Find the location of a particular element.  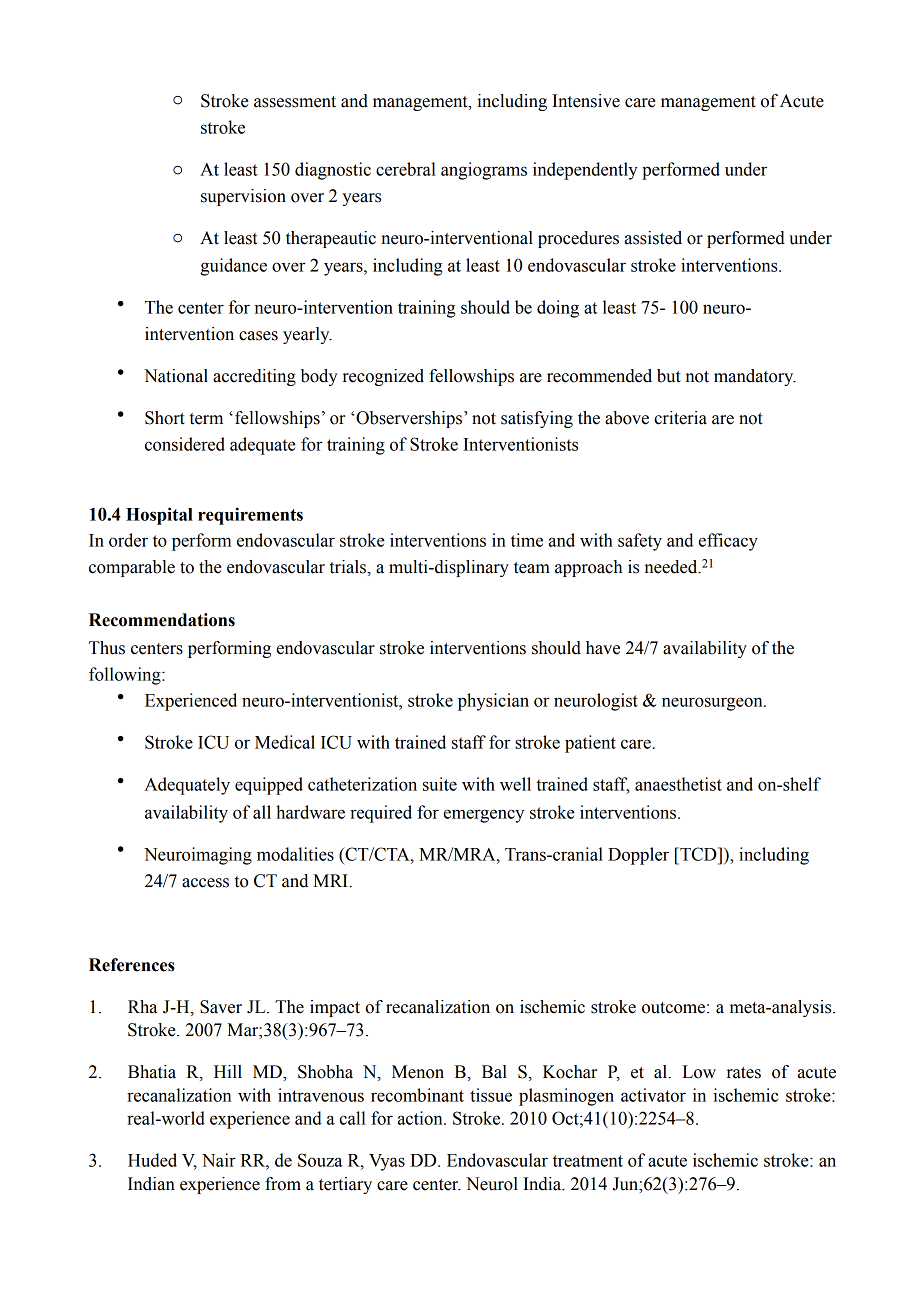

cerebral is located at coordinates (406, 169).
